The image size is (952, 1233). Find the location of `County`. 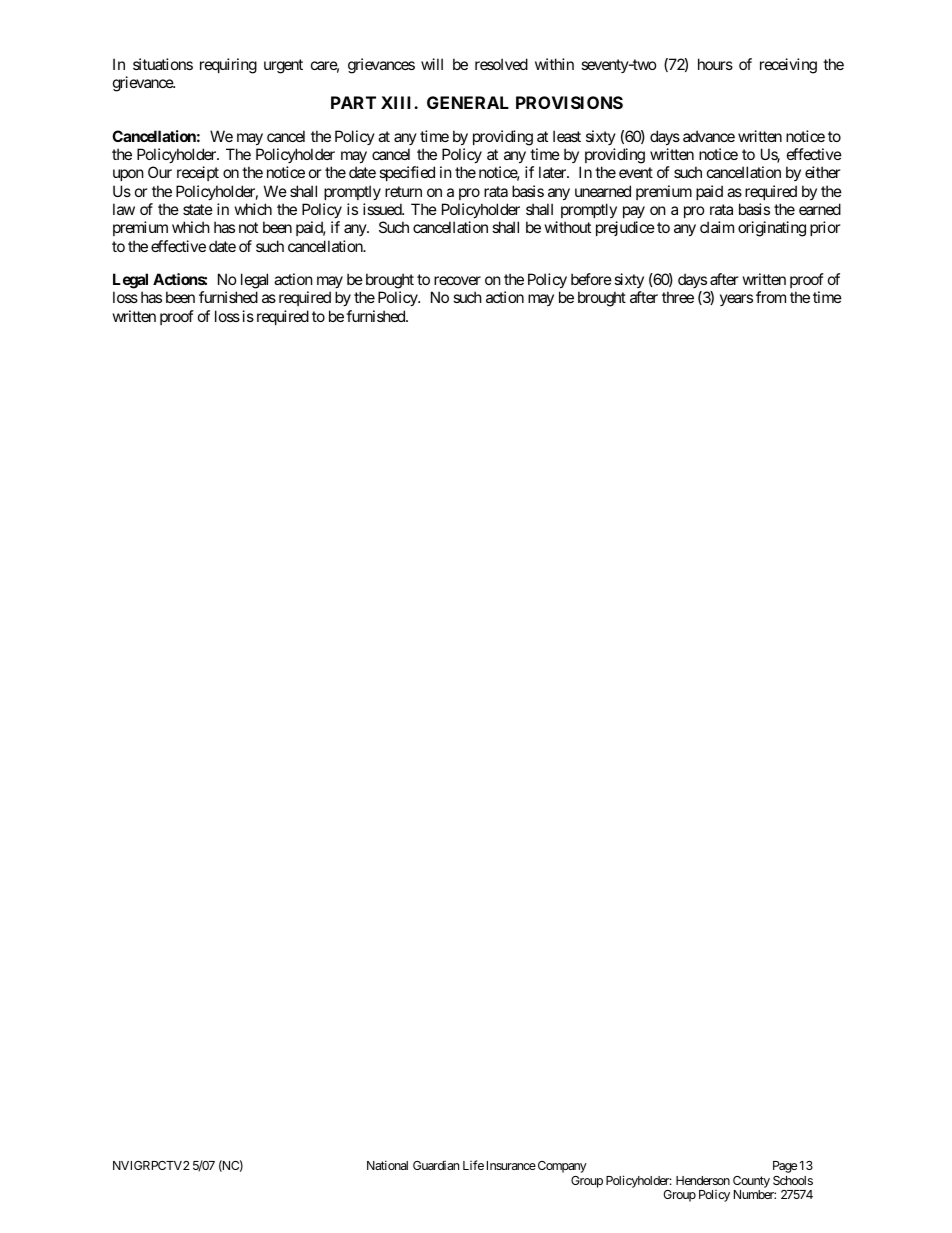

County is located at coordinates (751, 1182).
